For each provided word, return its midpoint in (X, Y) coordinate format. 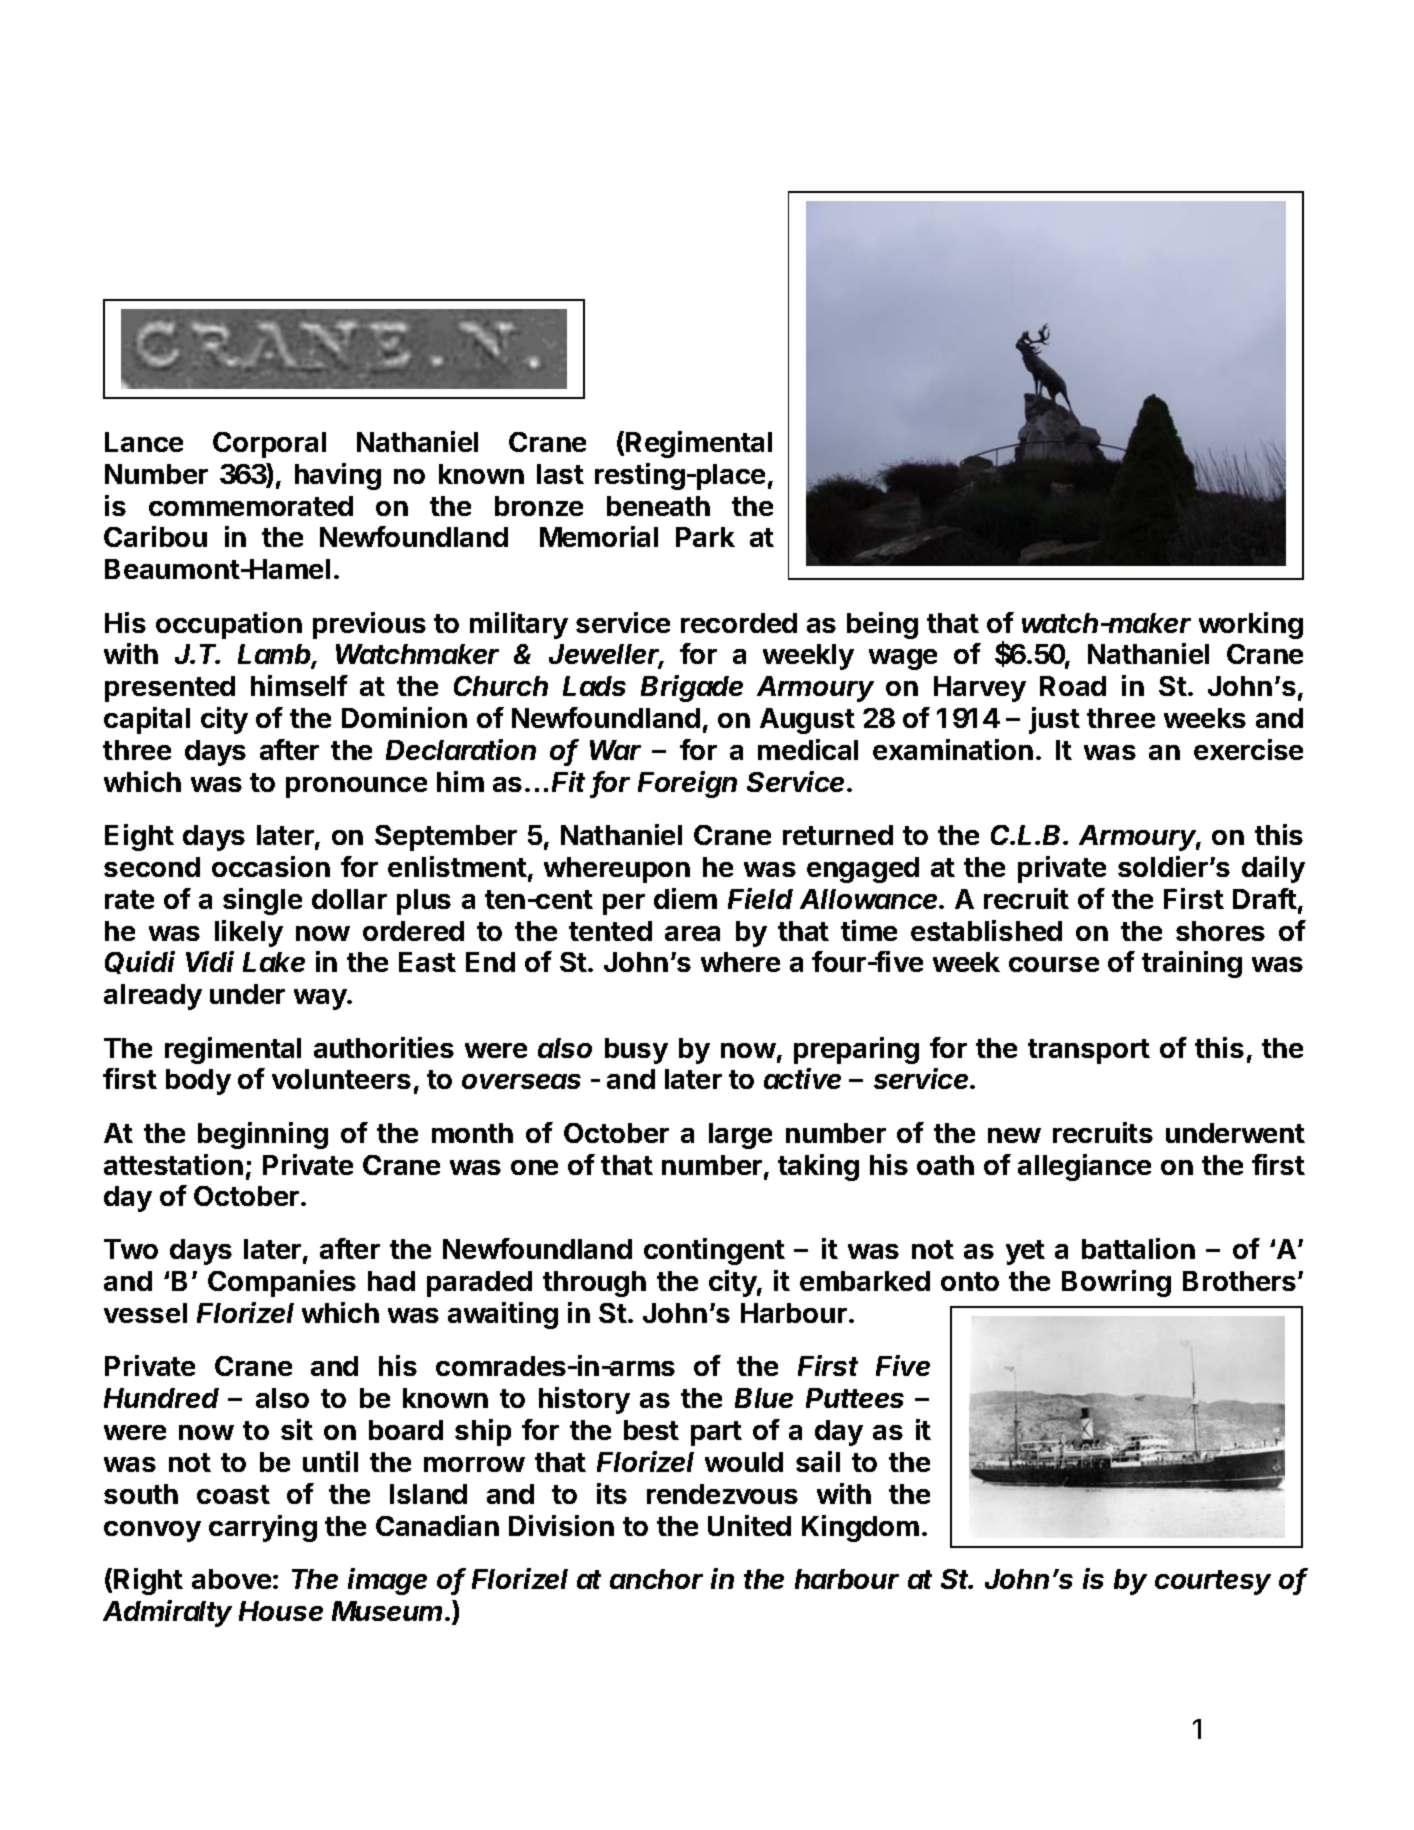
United (749, 1525)
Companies (282, 1283)
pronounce (356, 787)
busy (636, 1051)
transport (1089, 1051)
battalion (1138, 1248)
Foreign (687, 784)
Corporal (269, 445)
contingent (714, 1251)
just (1054, 720)
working (1251, 625)
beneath (658, 506)
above (231, 1579)
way (321, 999)
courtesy (1213, 1582)
